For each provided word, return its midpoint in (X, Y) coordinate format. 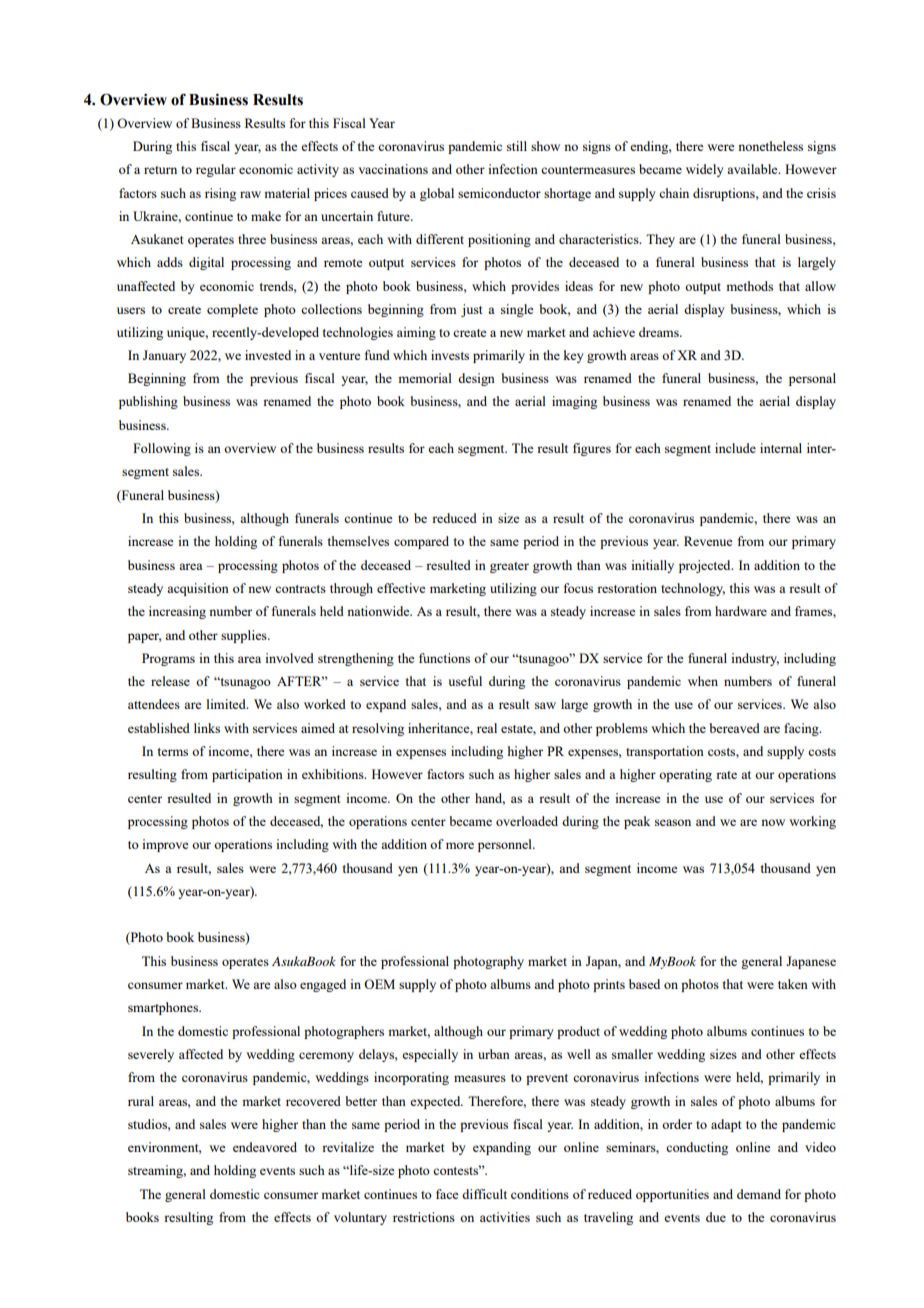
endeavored (265, 1147)
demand (759, 1194)
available (753, 169)
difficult (484, 1194)
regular (216, 170)
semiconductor (499, 193)
